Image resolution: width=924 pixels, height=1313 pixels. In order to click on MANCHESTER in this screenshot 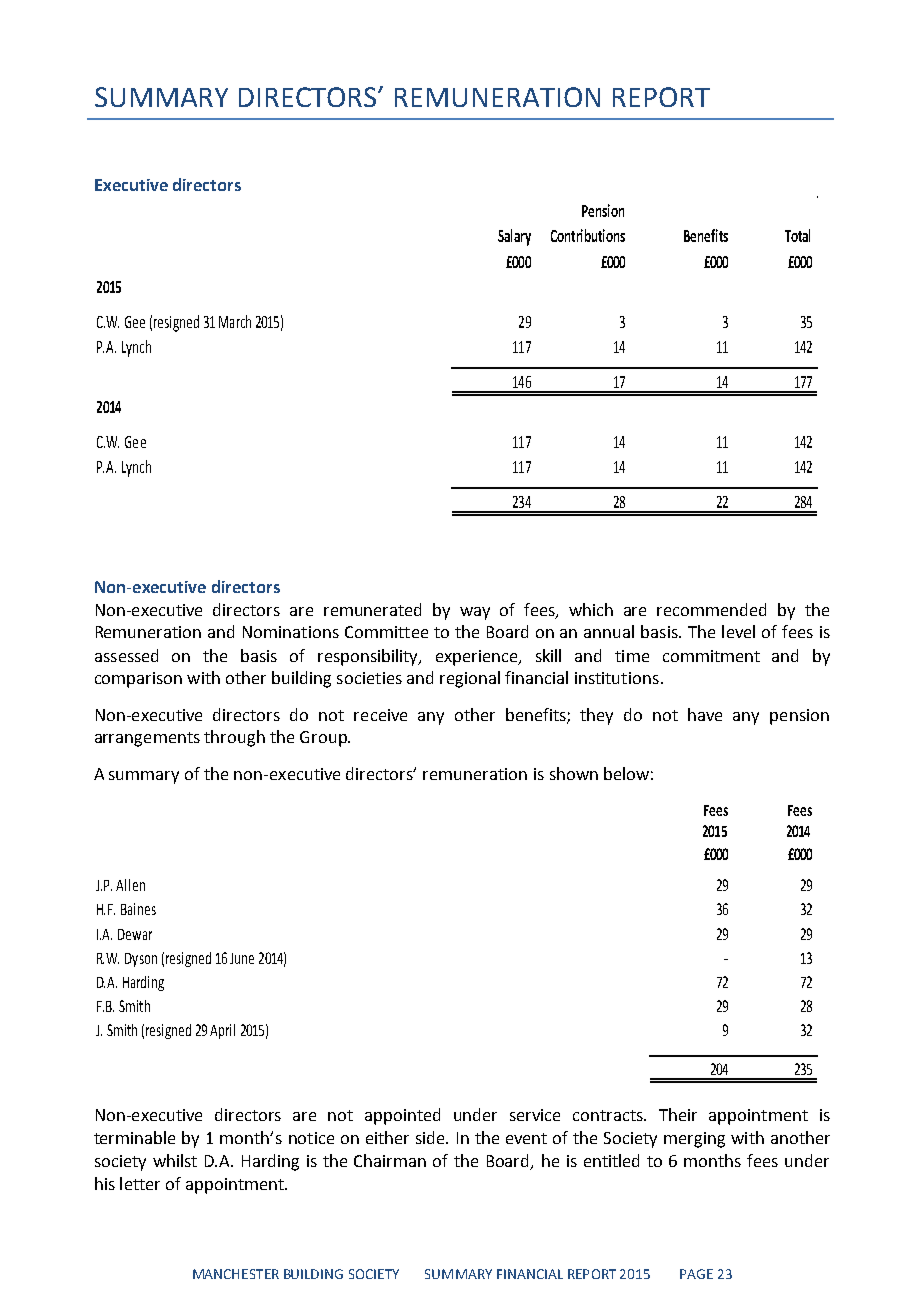, I will do `click(236, 1274)`.
